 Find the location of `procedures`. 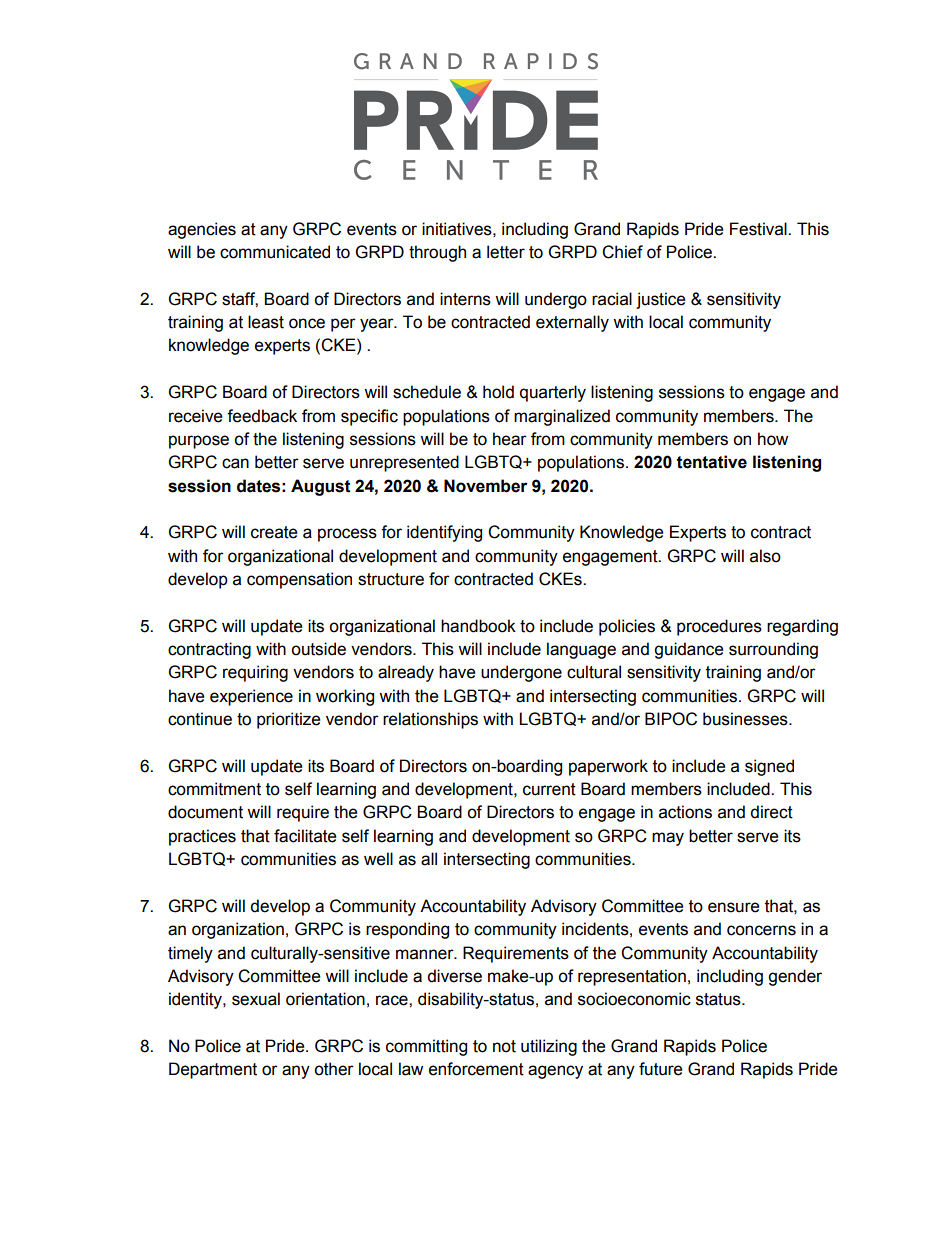

procedures is located at coordinates (719, 627).
